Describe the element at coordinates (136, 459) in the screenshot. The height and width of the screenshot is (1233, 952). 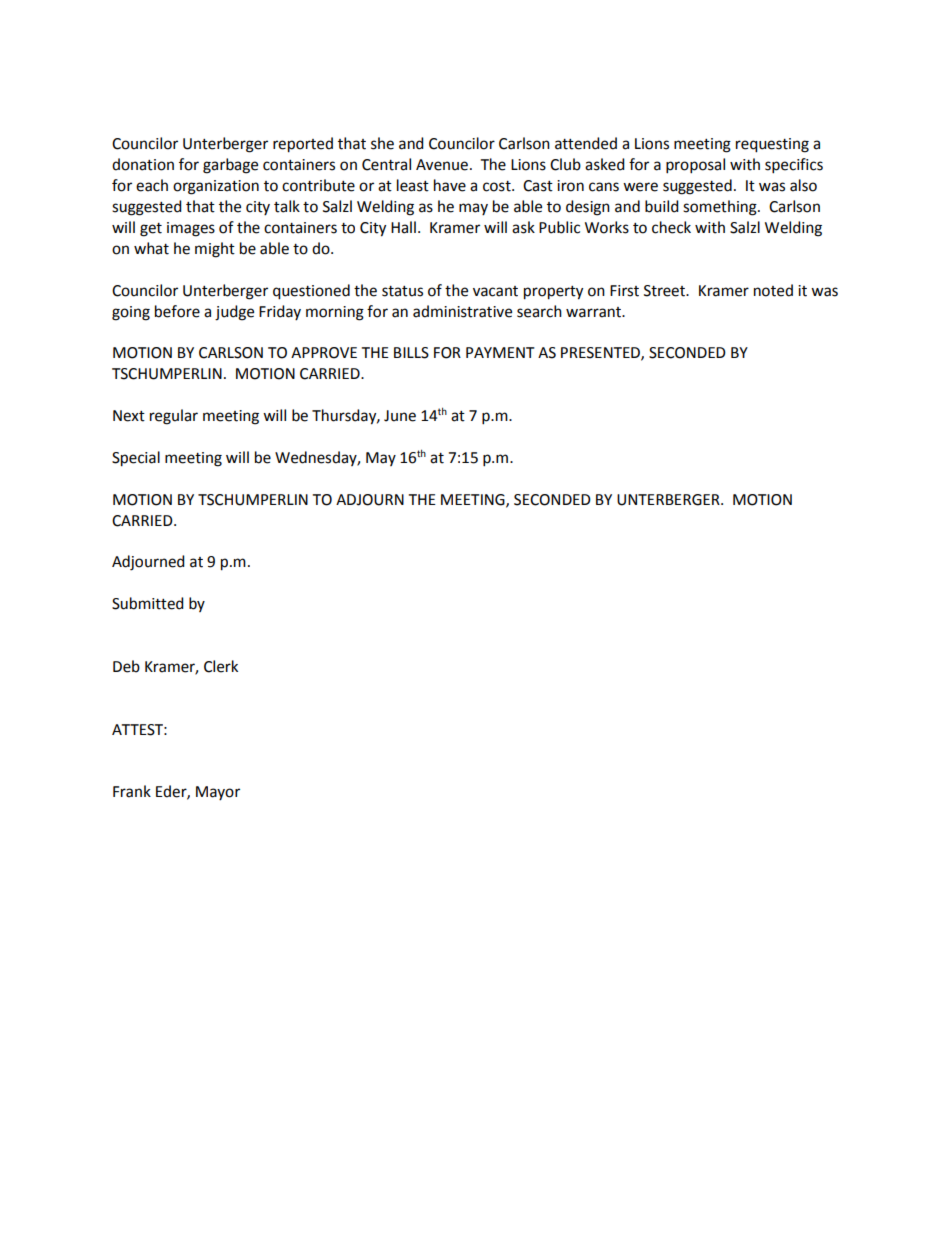
I see `Special` at that location.
